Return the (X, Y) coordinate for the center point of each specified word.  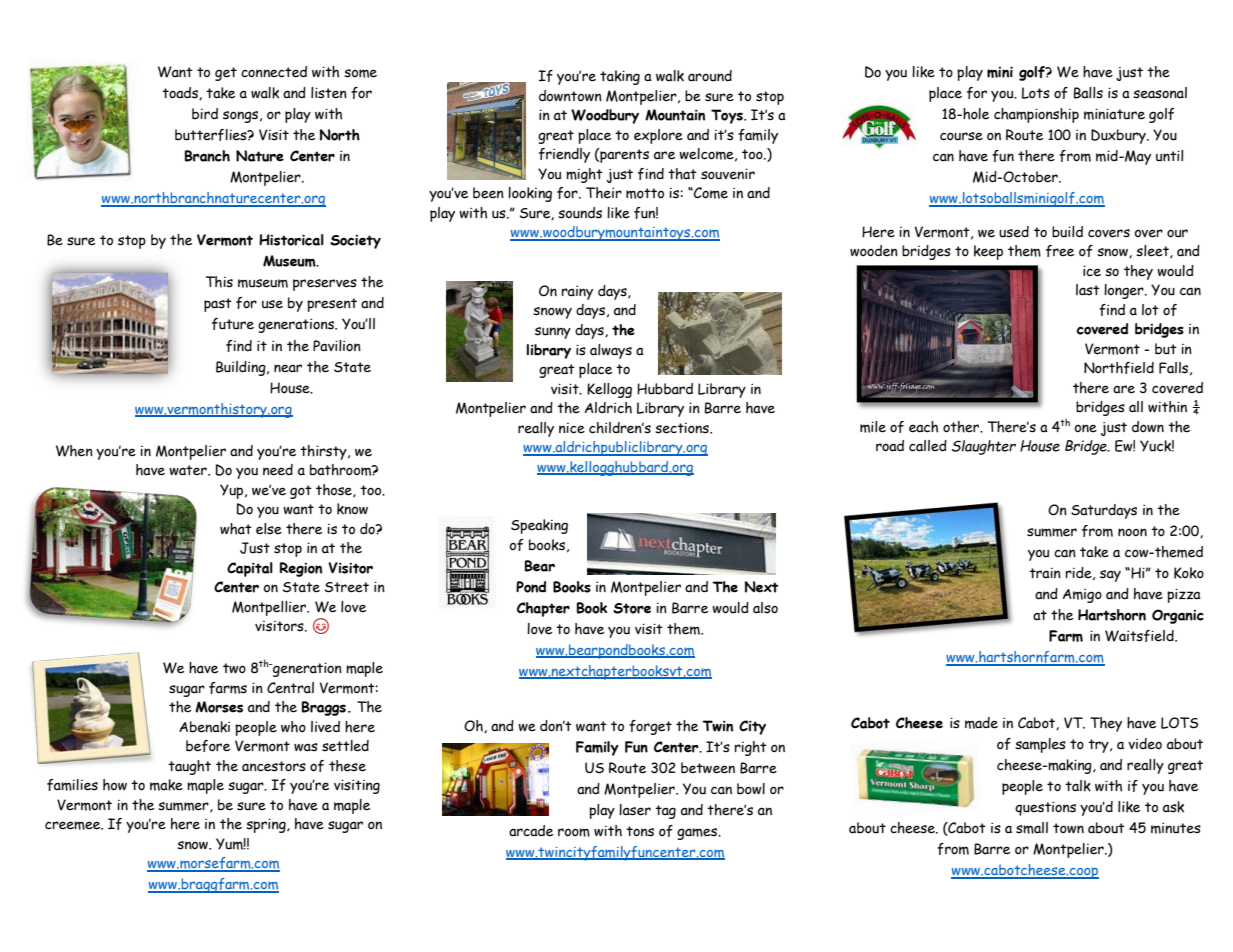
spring (267, 825)
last (1088, 290)
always (611, 351)
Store (632, 608)
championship (1036, 115)
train (1045, 573)
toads (181, 93)
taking (620, 77)
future (233, 324)
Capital (250, 569)
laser (635, 810)
